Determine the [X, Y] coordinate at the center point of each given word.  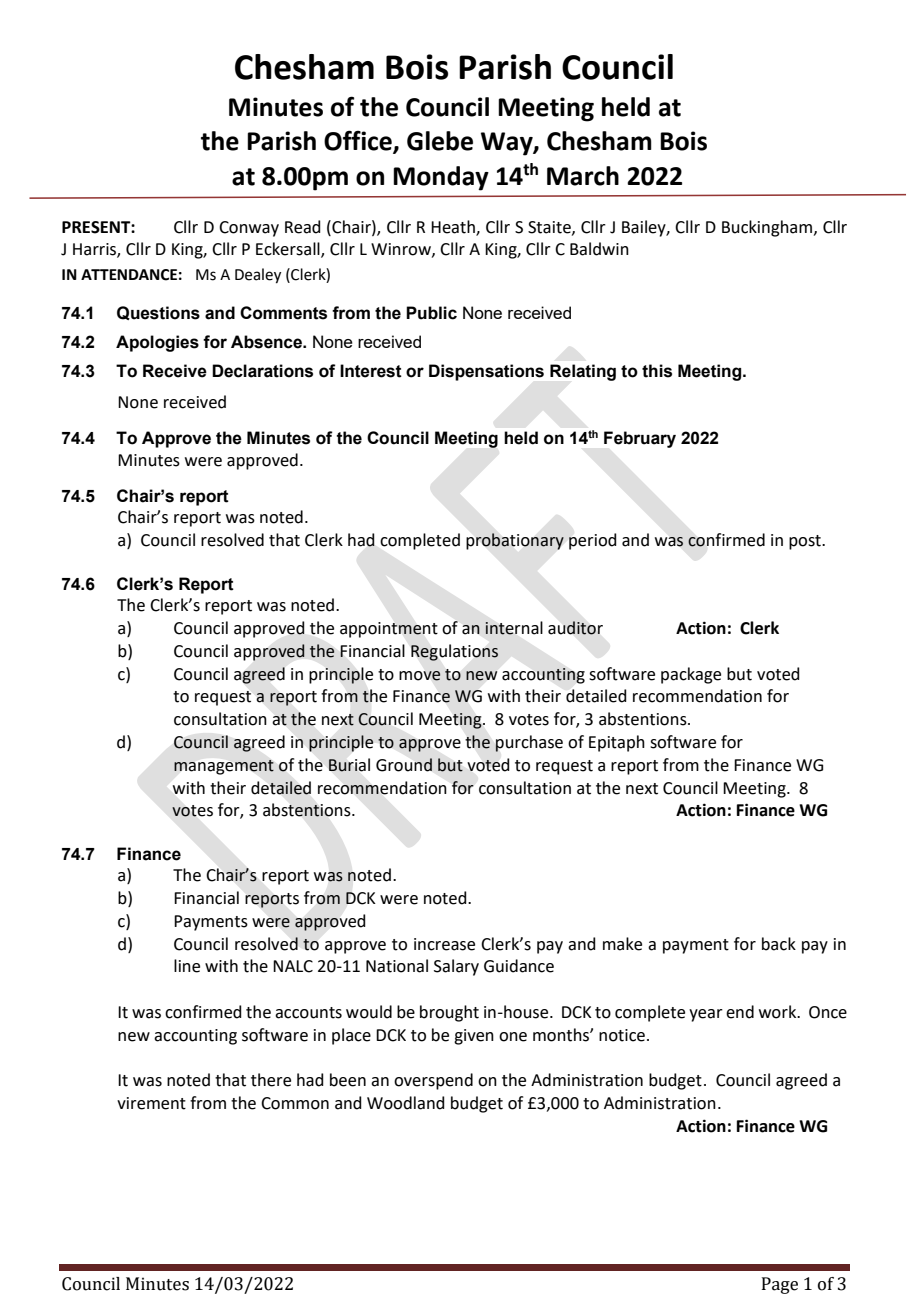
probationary [515, 541]
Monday [441, 178]
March [583, 176]
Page [780, 1285]
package [691, 675]
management [224, 767]
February [640, 439]
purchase [529, 743]
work [779, 1012]
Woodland [406, 1103]
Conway [249, 229]
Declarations [262, 371]
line [187, 966]
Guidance [519, 966]
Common [295, 1103]
